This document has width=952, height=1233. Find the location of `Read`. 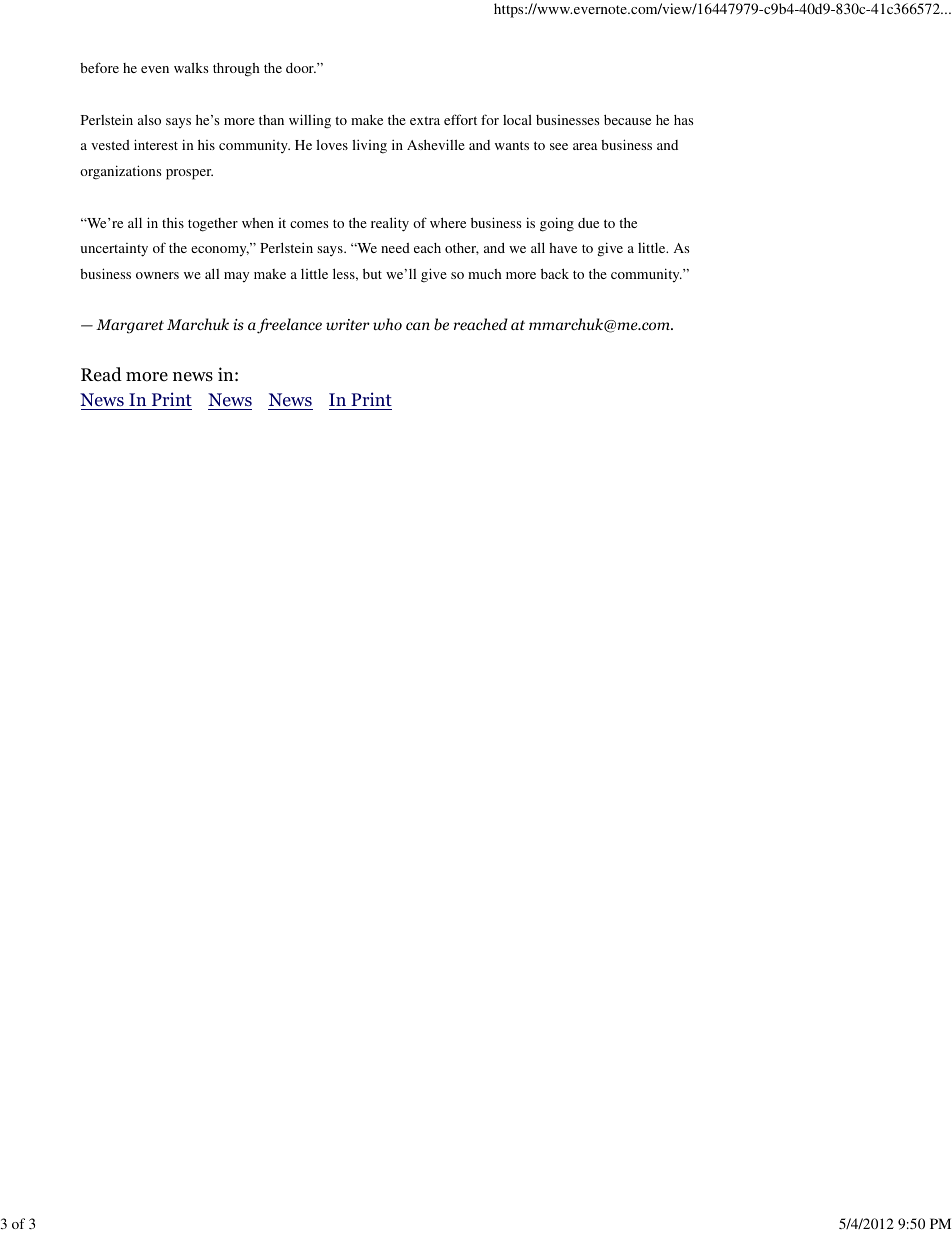

Read is located at coordinates (101, 374).
